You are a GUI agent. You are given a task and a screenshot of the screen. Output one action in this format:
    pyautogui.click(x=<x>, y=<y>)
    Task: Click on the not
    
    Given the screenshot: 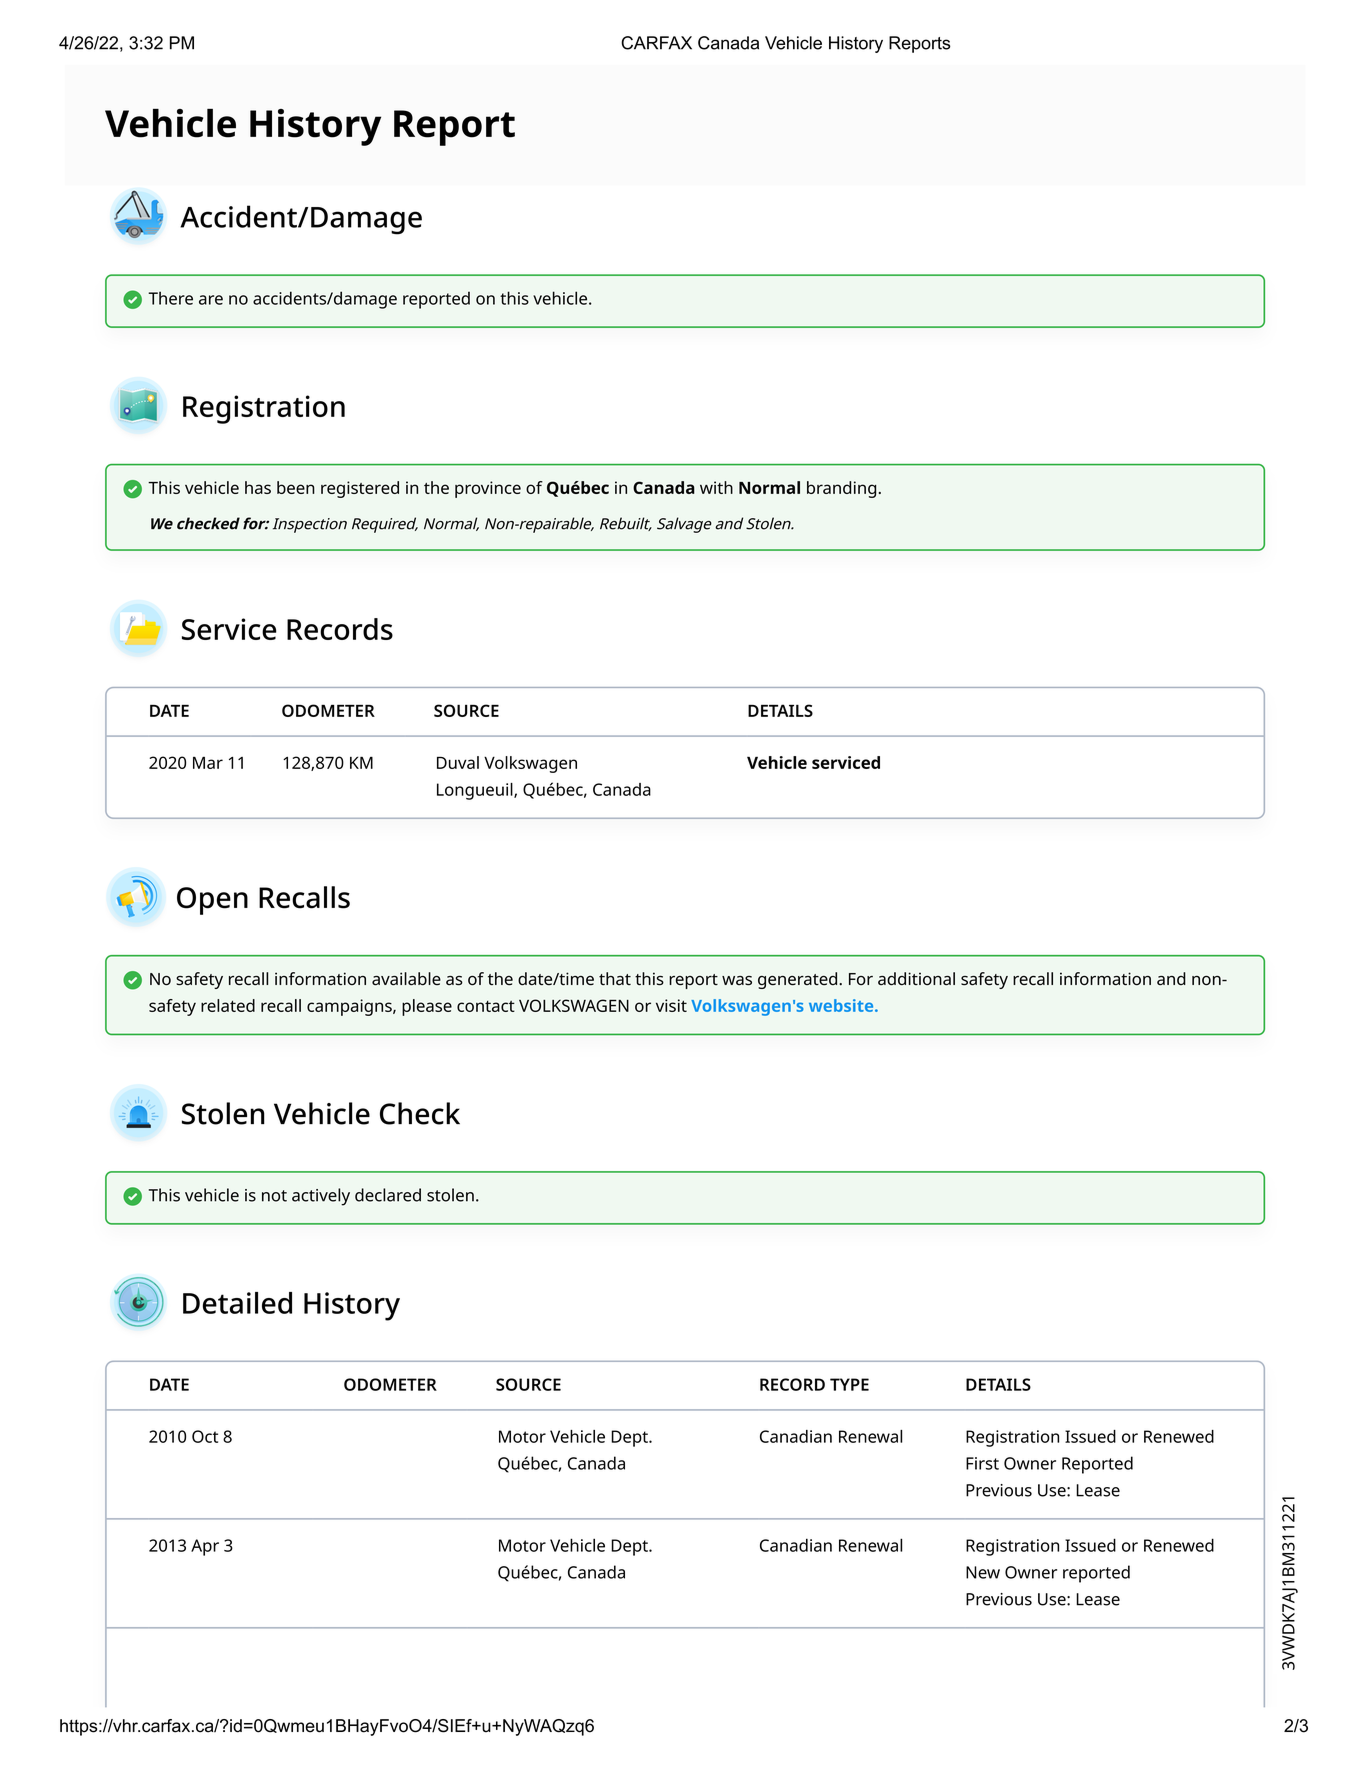 What is the action you would take?
    pyautogui.click(x=274, y=1196)
